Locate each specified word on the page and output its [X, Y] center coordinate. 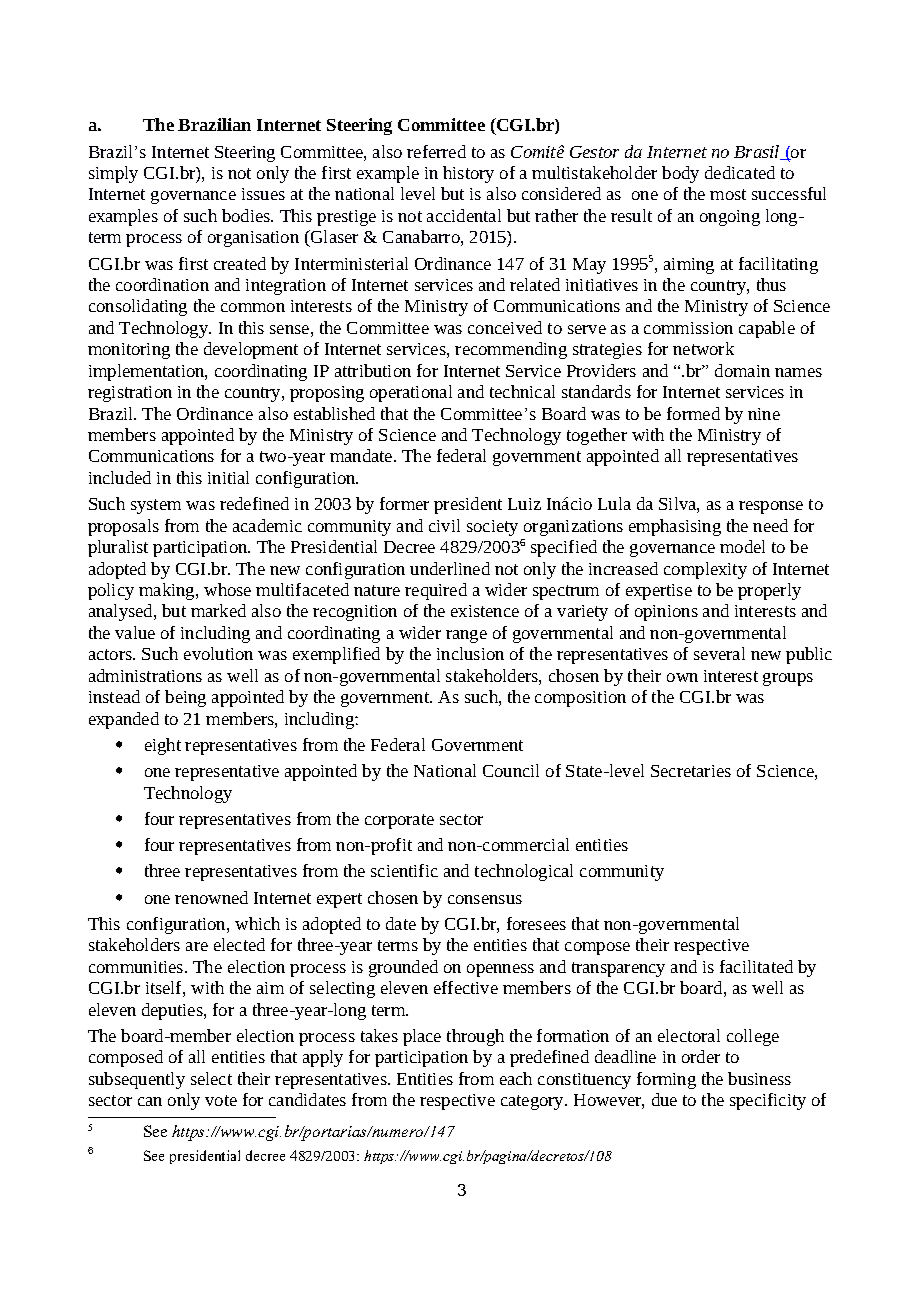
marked [218, 610]
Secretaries [691, 771]
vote [221, 1100]
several [719, 653]
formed [693, 413]
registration [130, 394]
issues [263, 194]
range [466, 636]
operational [411, 393]
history [468, 174]
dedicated [740, 172]
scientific [404, 870]
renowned [211, 897]
